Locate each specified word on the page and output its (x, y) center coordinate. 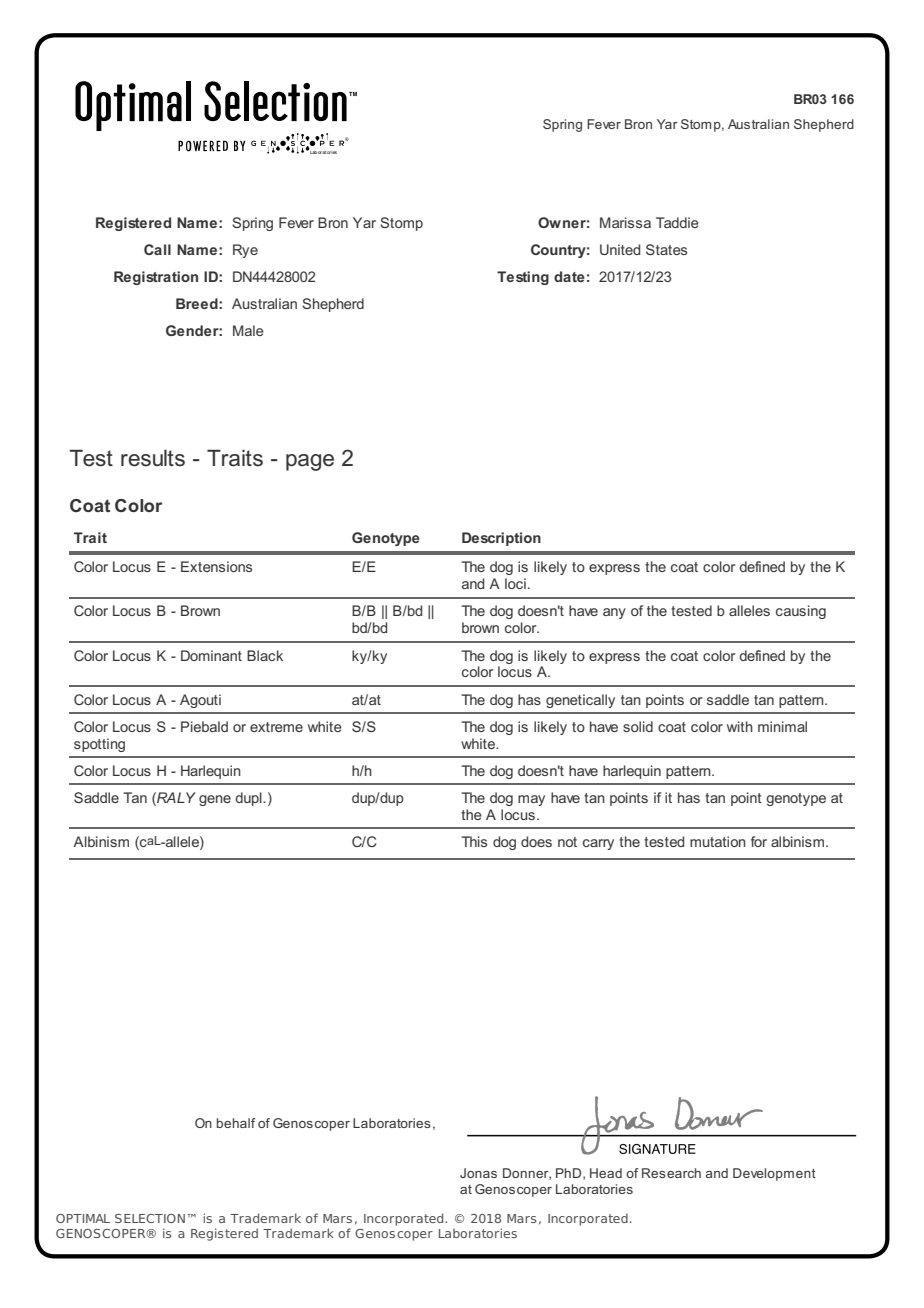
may (531, 800)
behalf (236, 1123)
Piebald (204, 726)
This (474, 841)
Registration (156, 278)
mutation (718, 841)
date (569, 276)
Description (501, 539)
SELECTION (150, 1218)
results (153, 458)
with (740, 726)
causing (801, 612)
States (666, 249)
